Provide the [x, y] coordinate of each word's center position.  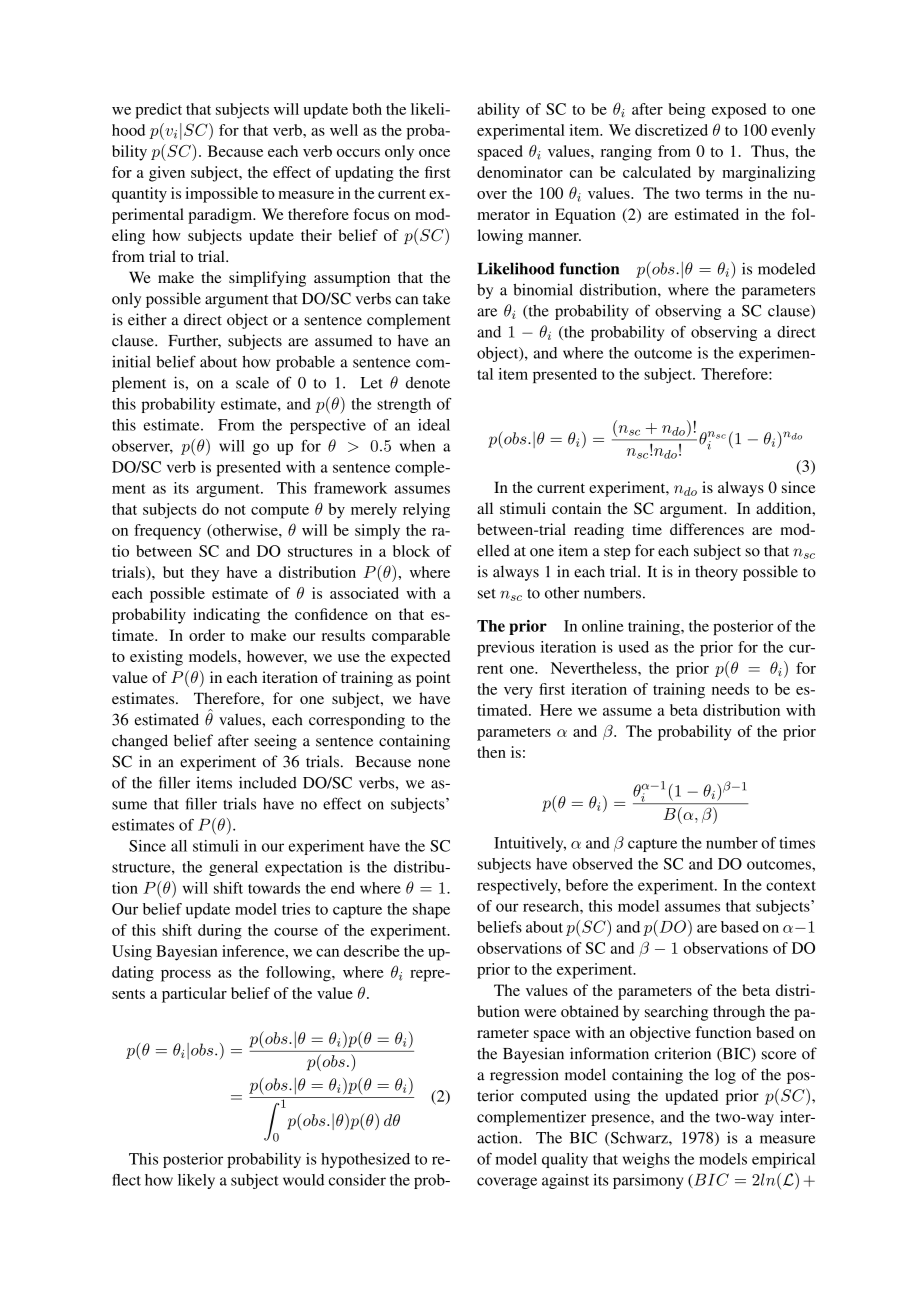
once [434, 153]
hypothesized [365, 1160]
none [434, 763]
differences [707, 529]
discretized [671, 130]
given [167, 174]
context [791, 886]
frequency [167, 532]
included [268, 782]
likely [196, 1181]
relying [426, 511]
